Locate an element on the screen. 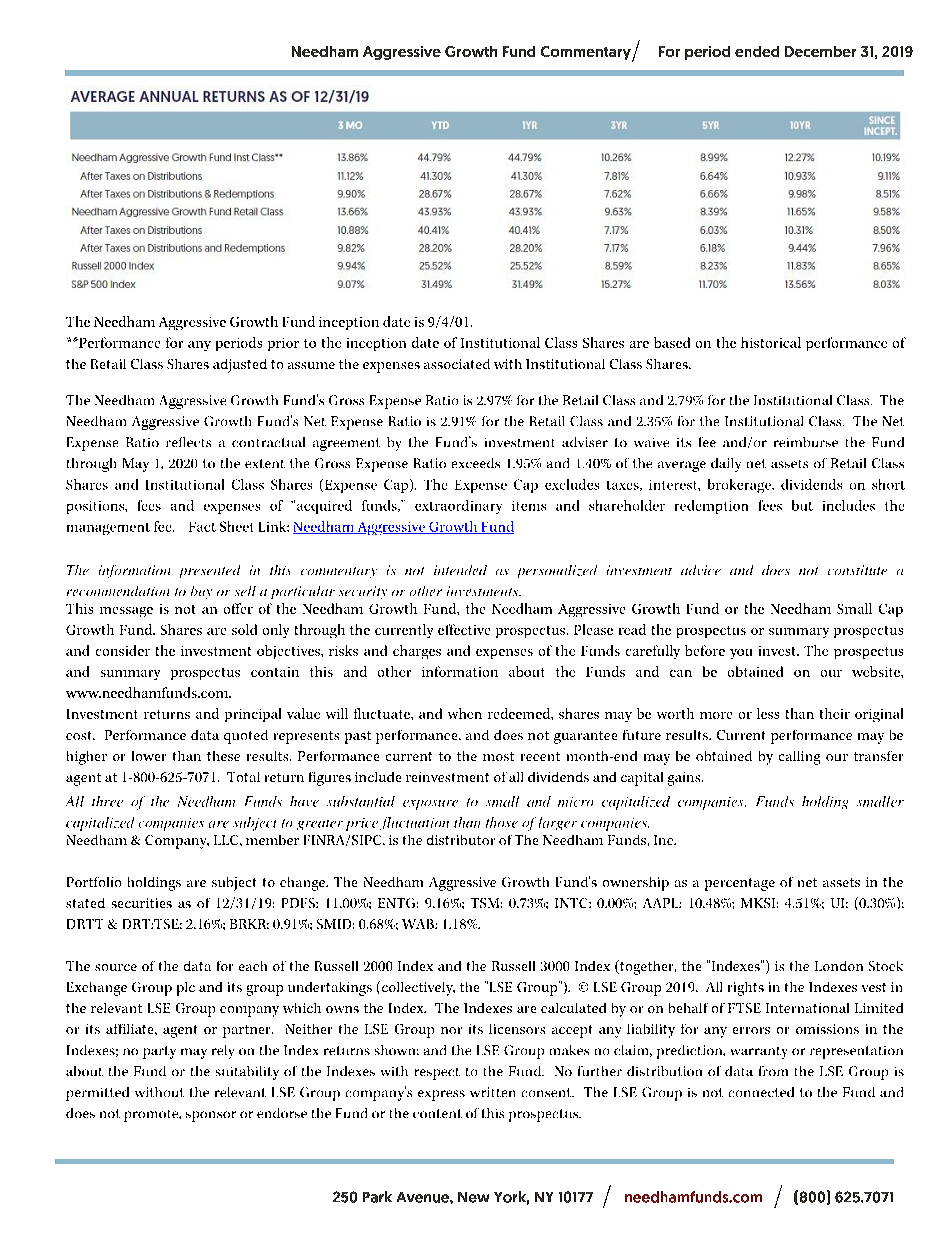  you is located at coordinates (741, 654).
